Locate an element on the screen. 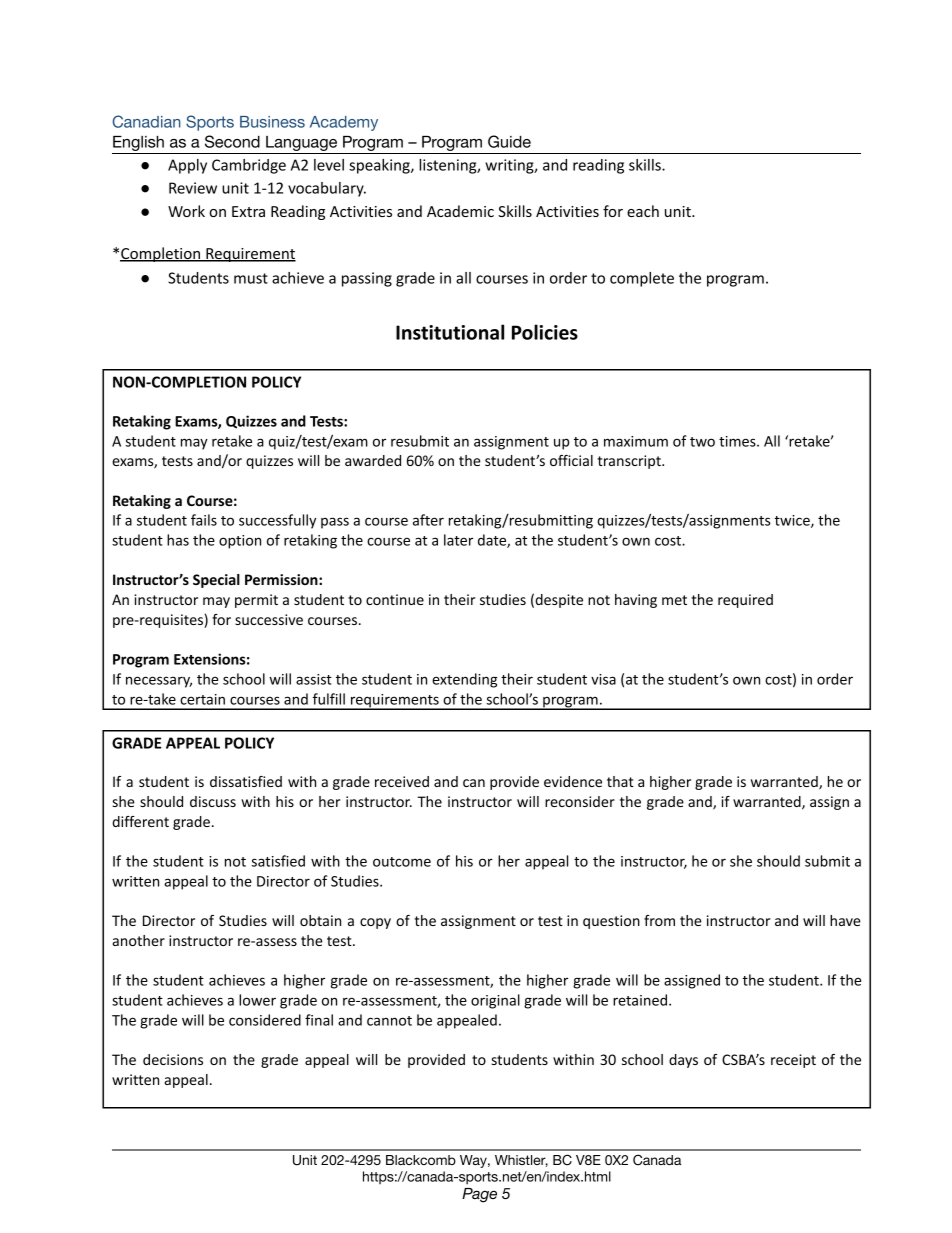  Whistler is located at coordinates (521, 1161).
